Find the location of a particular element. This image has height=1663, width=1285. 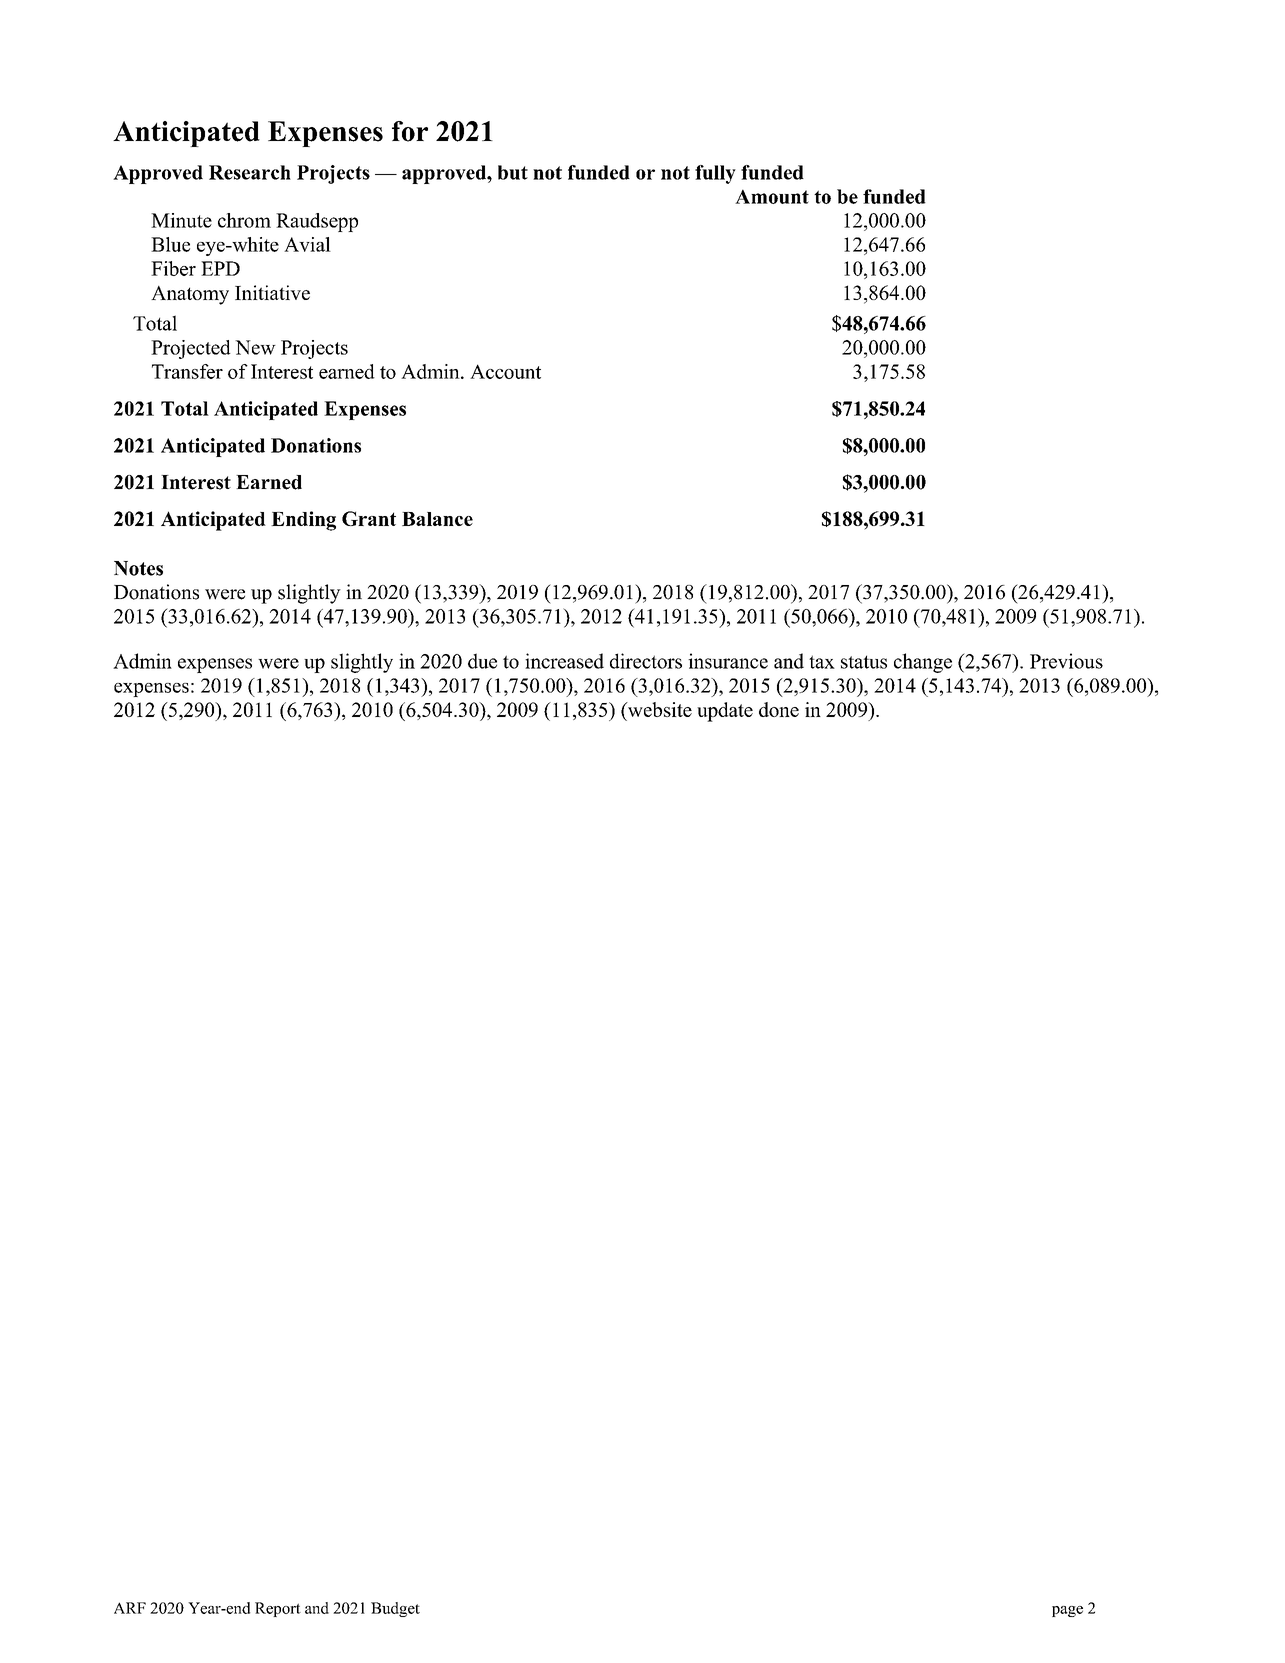

Amount is located at coordinates (772, 196).
